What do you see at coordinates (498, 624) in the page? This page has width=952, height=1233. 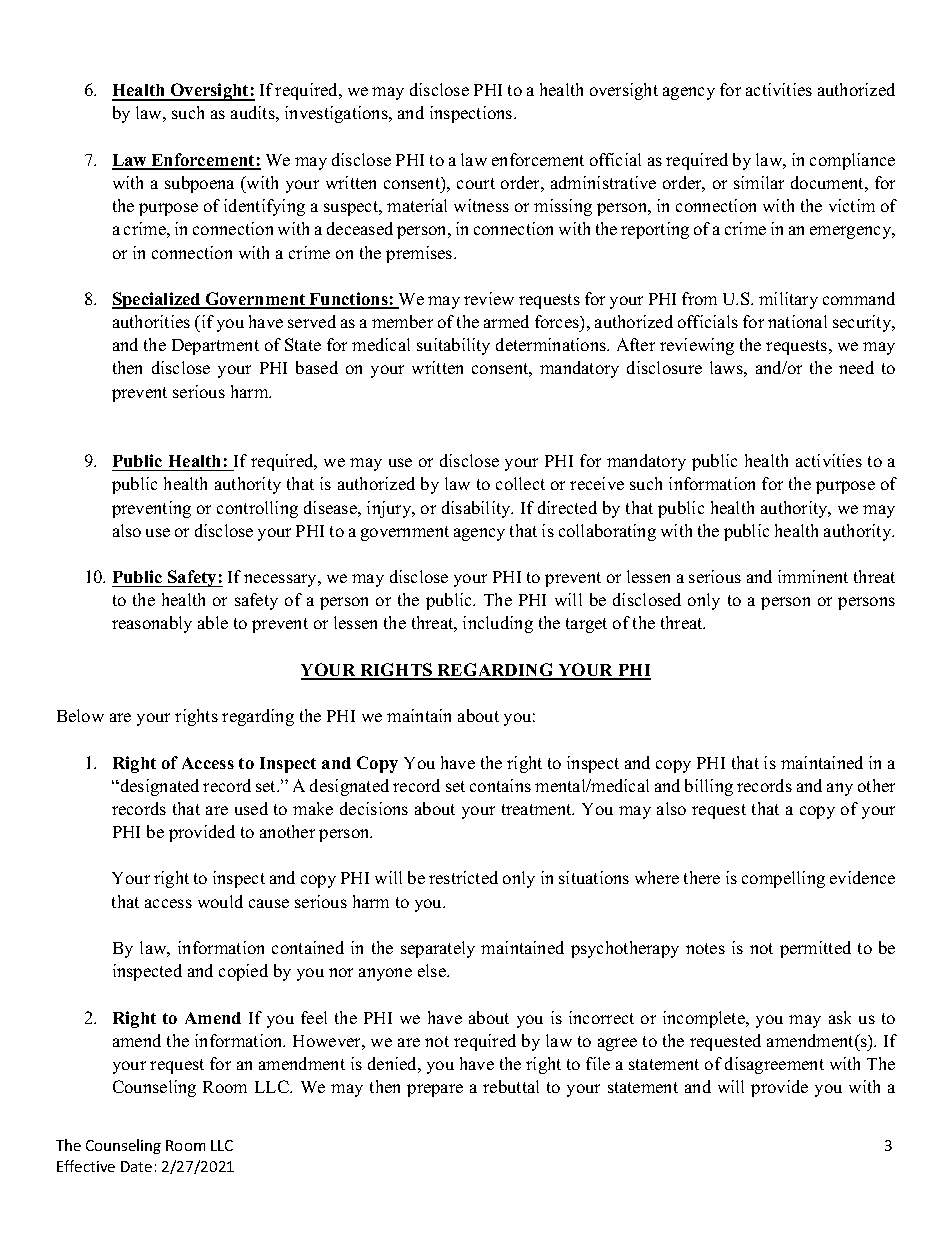 I see `including` at bounding box center [498, 624].
